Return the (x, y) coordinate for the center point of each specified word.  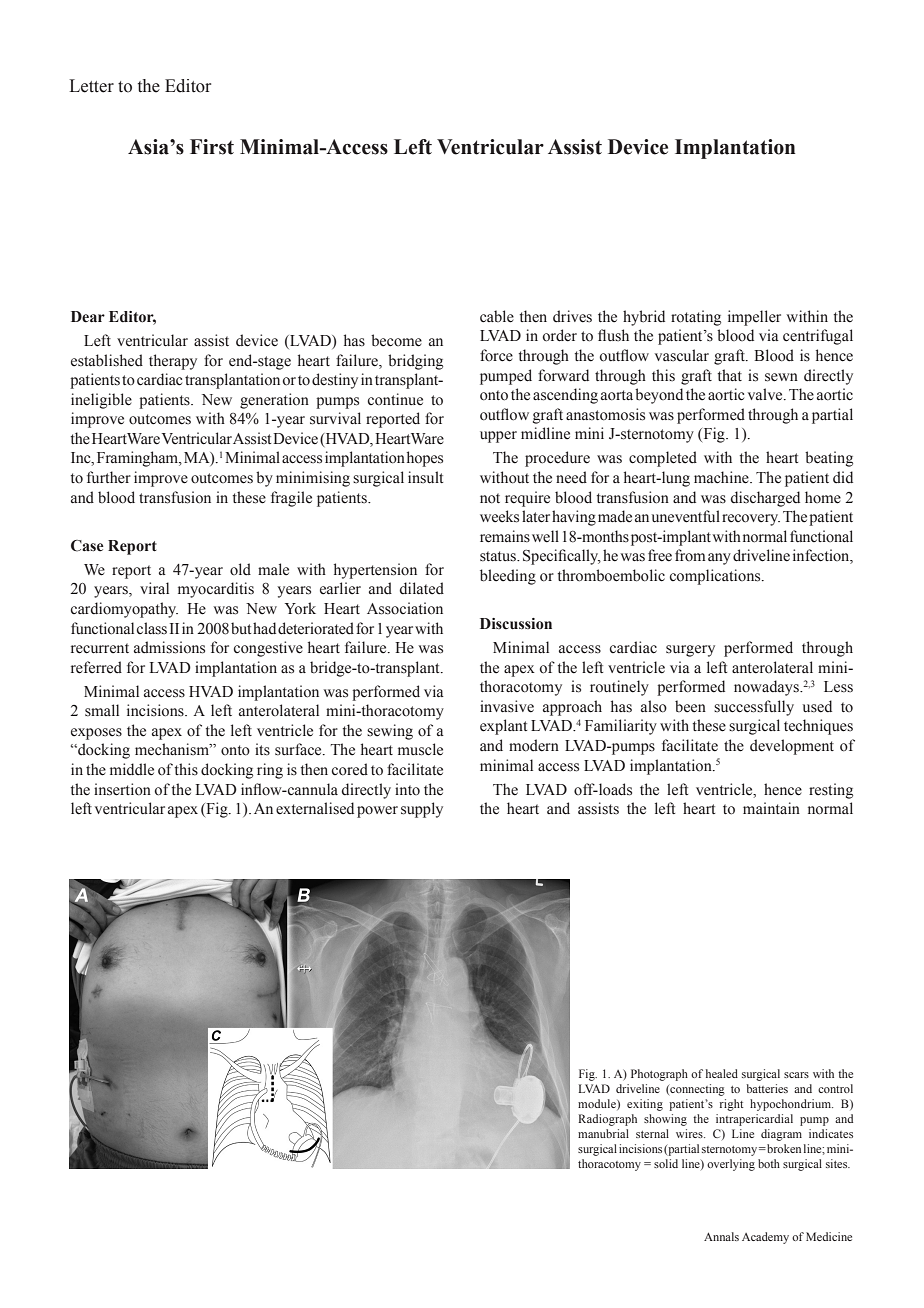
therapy (173, 362)
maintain (771, 808)
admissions (169, 647)
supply (422, 810)
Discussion (516, 624)
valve (766, 394)
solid (666, 1163)
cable (497, 316)
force (496, 355)
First (212, 147)
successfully (754, 708)
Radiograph (607, 1120)
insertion (122, 789)
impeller (754, 318)
